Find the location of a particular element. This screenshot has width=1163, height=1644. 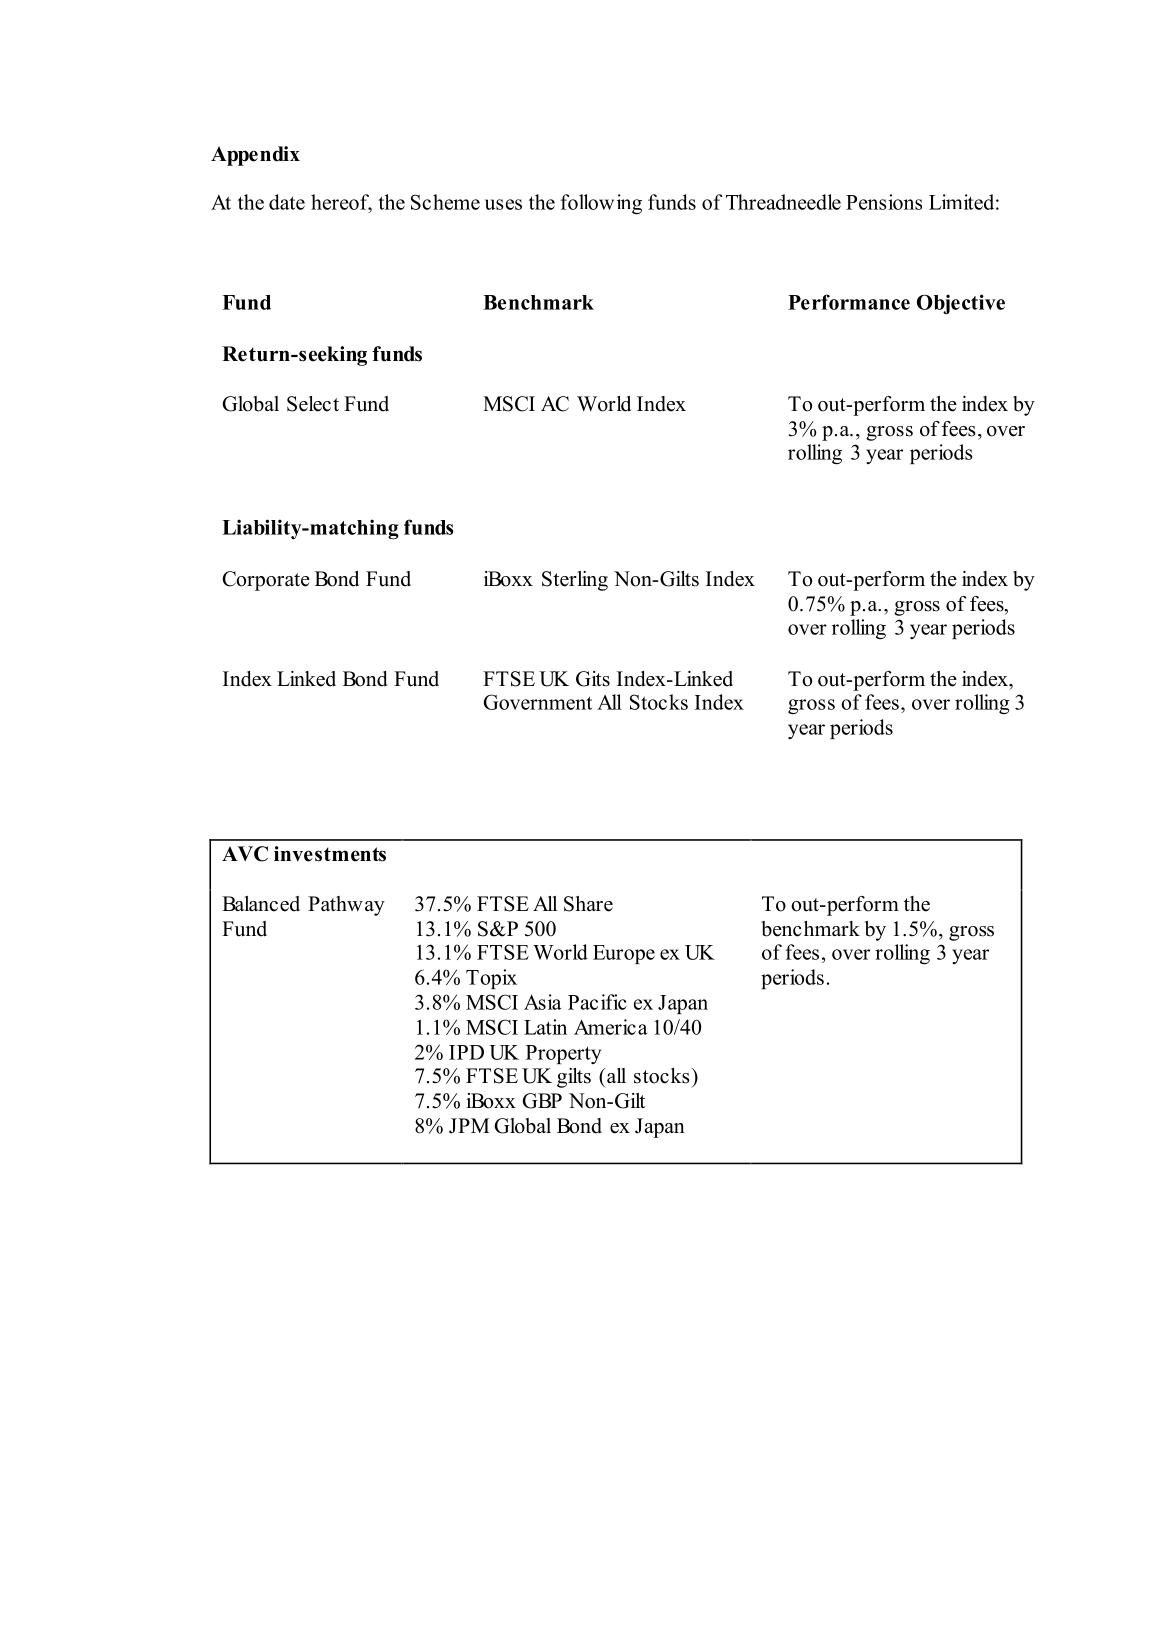

Gits is located at coordinates (593, 679).
